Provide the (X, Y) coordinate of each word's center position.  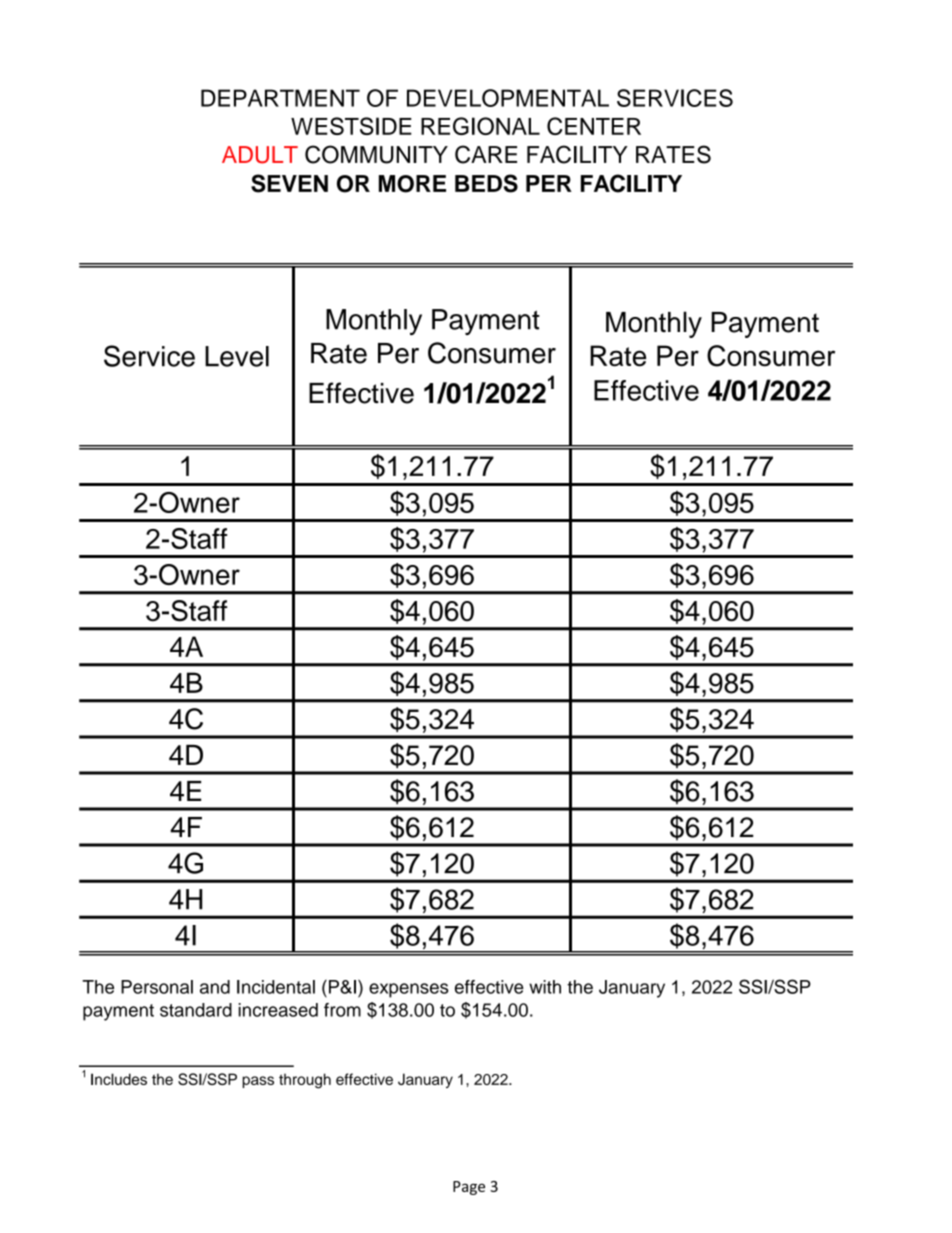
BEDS (486, 183)
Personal (157, 987)
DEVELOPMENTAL (508, 98)
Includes (119, 1079)
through (305, 1081)
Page (469, 1188)
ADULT (260, 155)
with (545, 987)
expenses (409, 990)
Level (237, 356)
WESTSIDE (351, 126)
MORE (412, 184)
